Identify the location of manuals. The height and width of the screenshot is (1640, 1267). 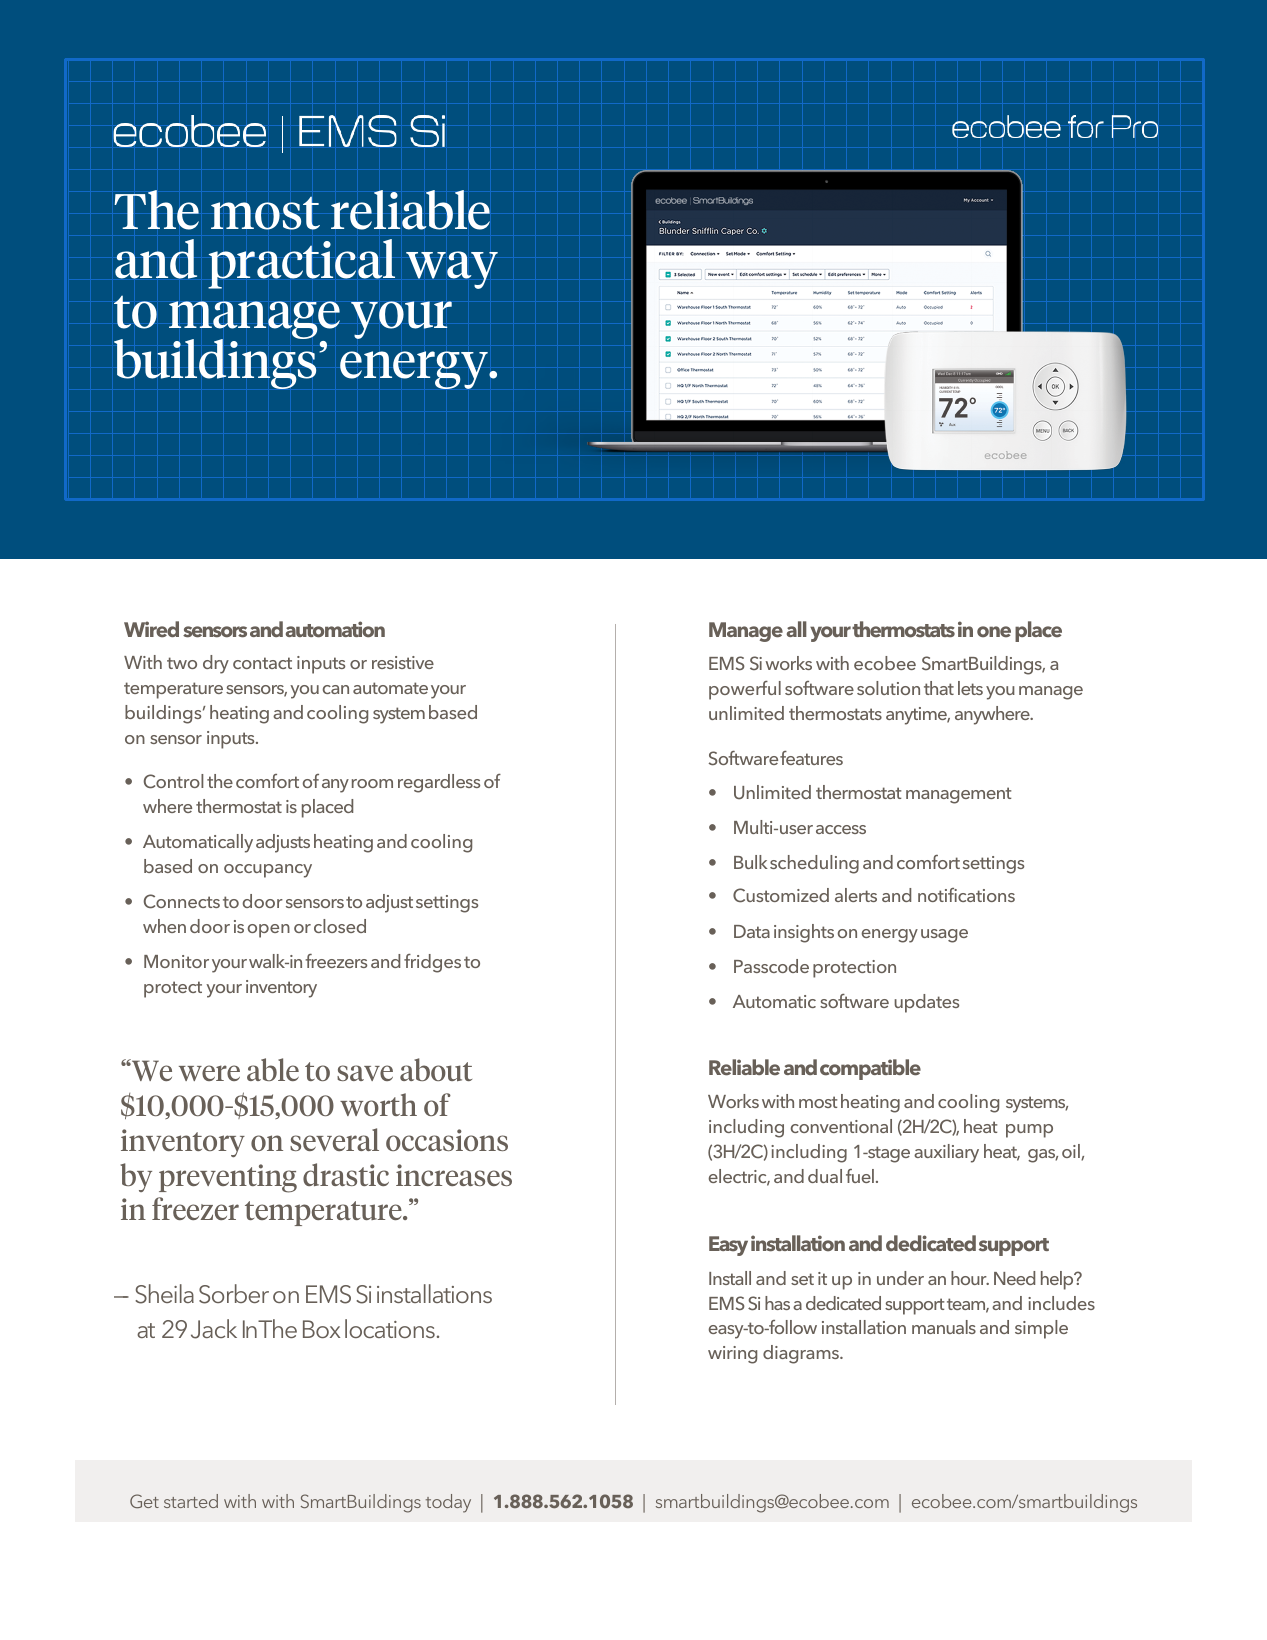
(944, 1327).
